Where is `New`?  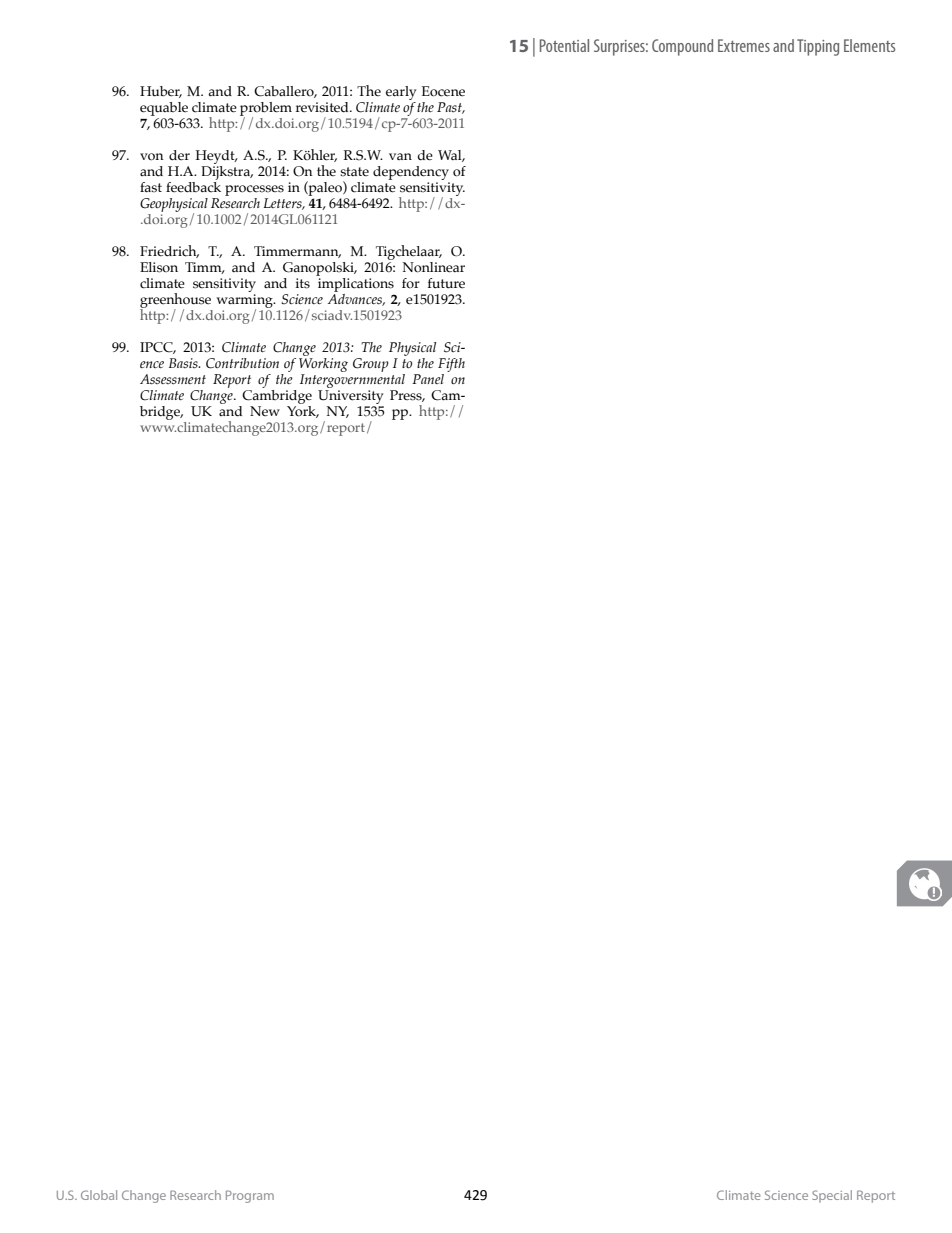
New is located at coordinates (265, 411).
